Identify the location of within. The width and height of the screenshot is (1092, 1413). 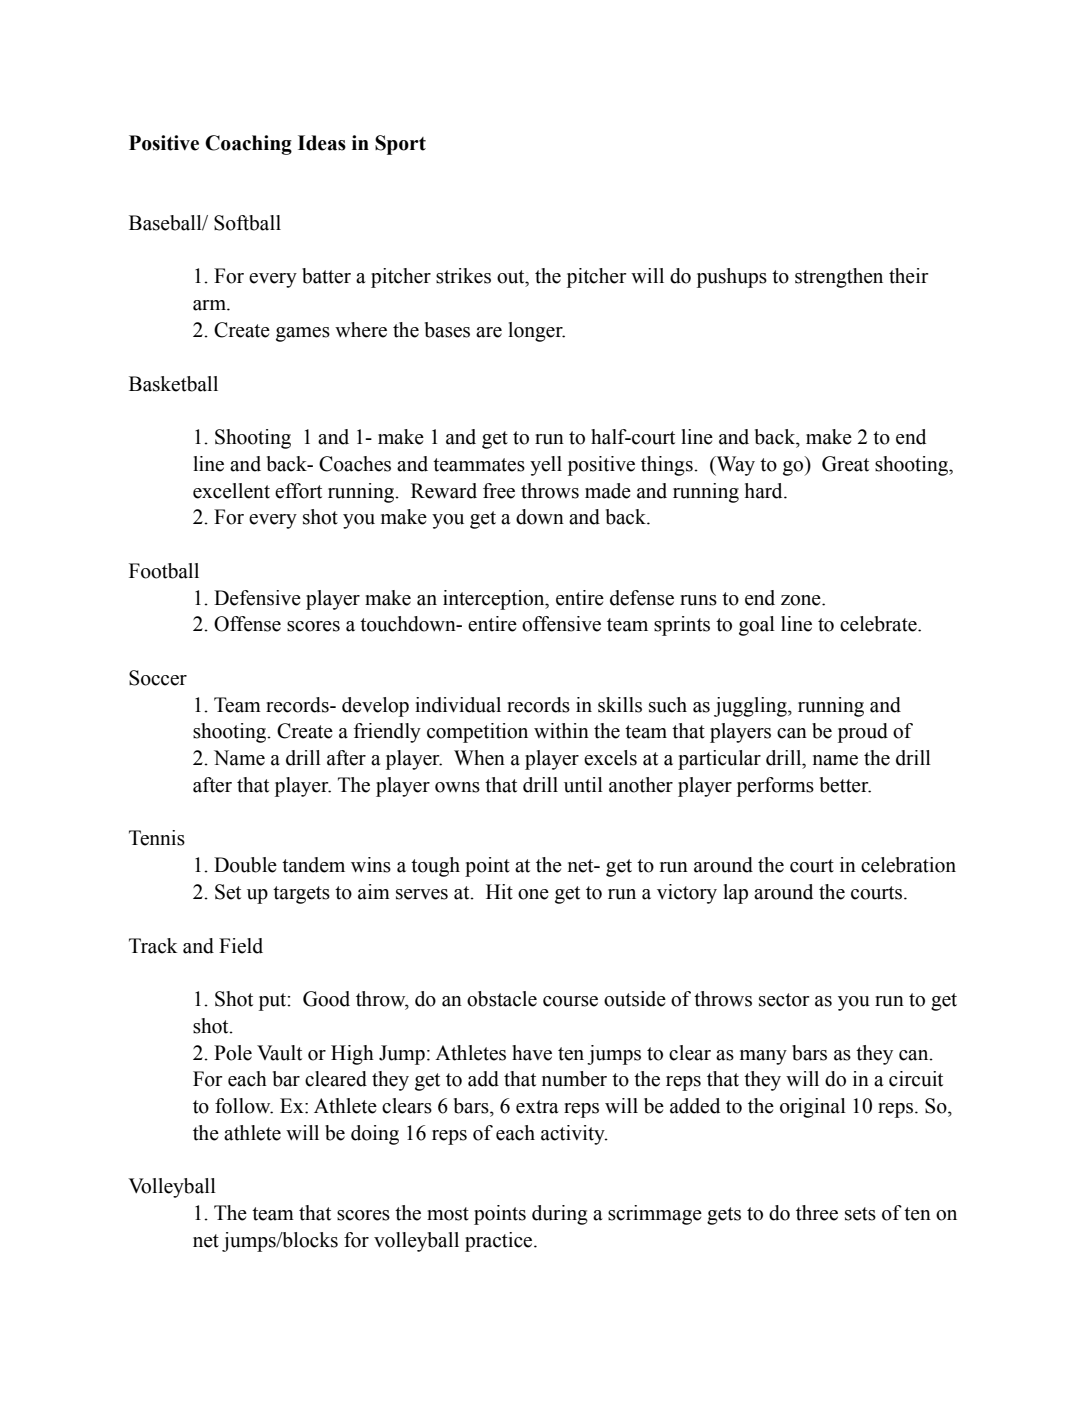
(561, 731).
